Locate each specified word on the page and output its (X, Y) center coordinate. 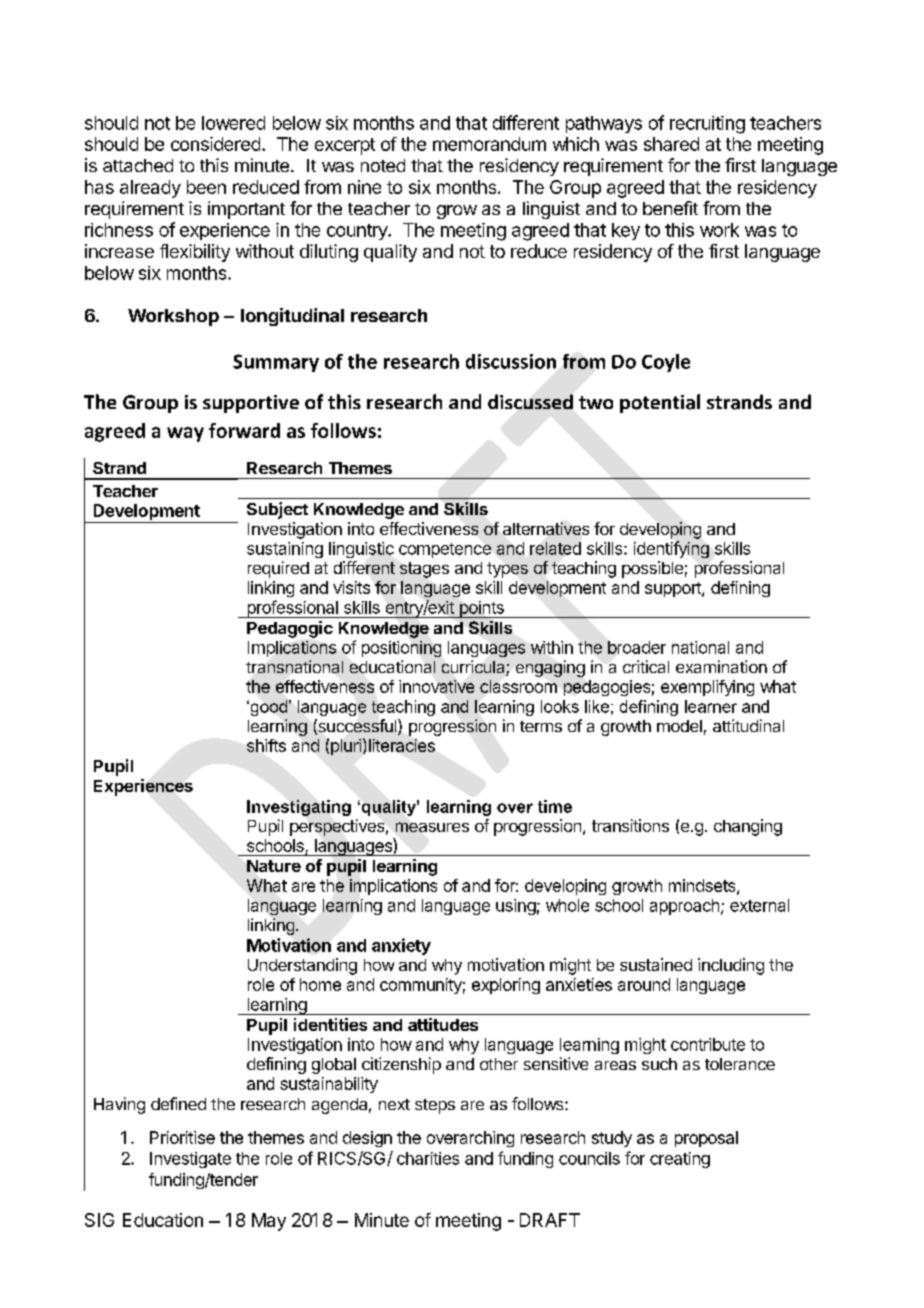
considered (215, 144)
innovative (436, 686)
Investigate (190, 1160)
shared (671, 144)
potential (660, 403)
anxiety (401, 946)
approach (684, 907)
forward (244, 430)
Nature (274, 866)
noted (383, 165)
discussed (530, 401)
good (267, 708)
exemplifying (707, 688)
